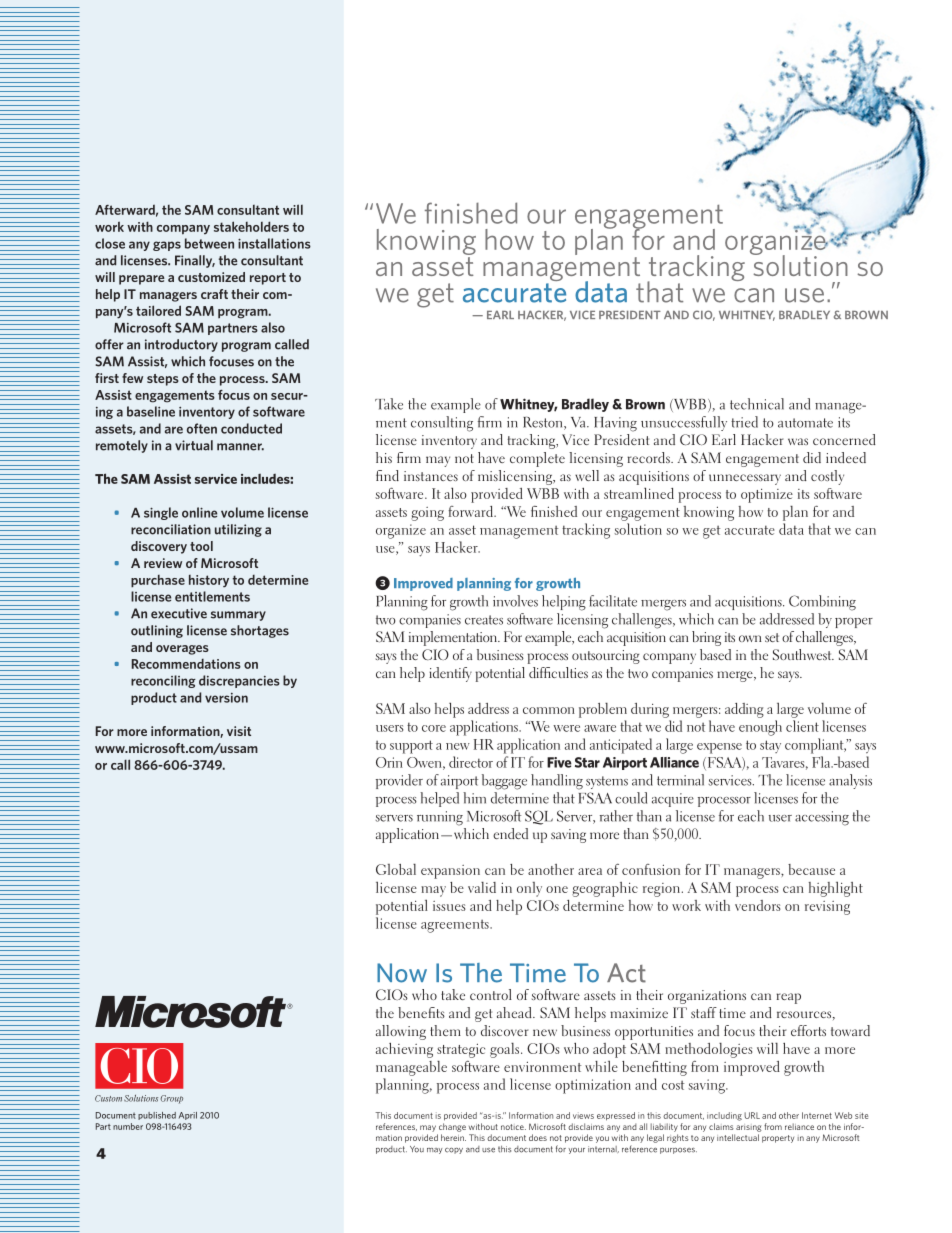  Describe the element at coordinates (471, 511) in the screenshot. I see `forward` at that location.
